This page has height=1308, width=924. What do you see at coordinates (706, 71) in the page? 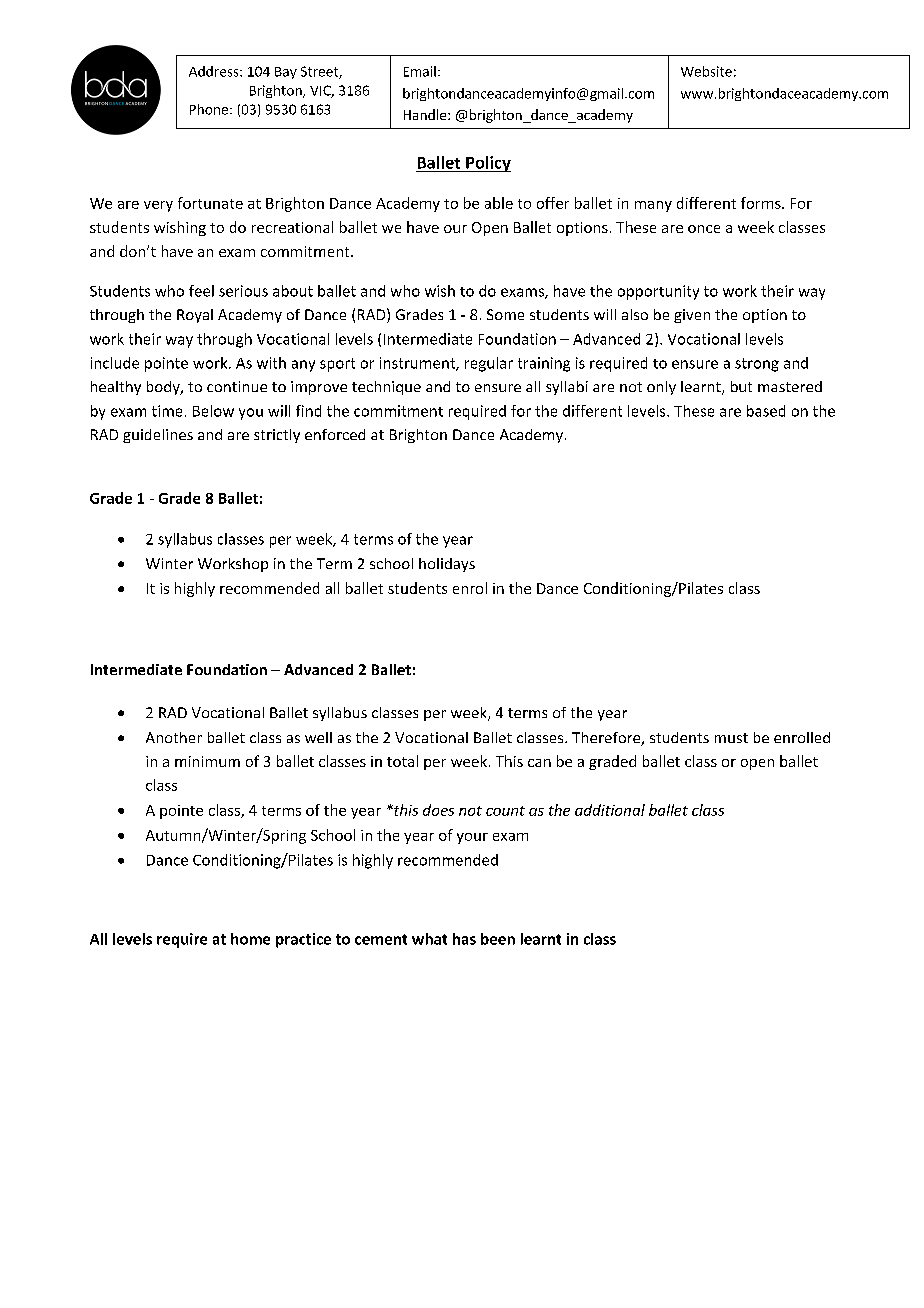
I see `Website` at bounding box center [706, 71].
